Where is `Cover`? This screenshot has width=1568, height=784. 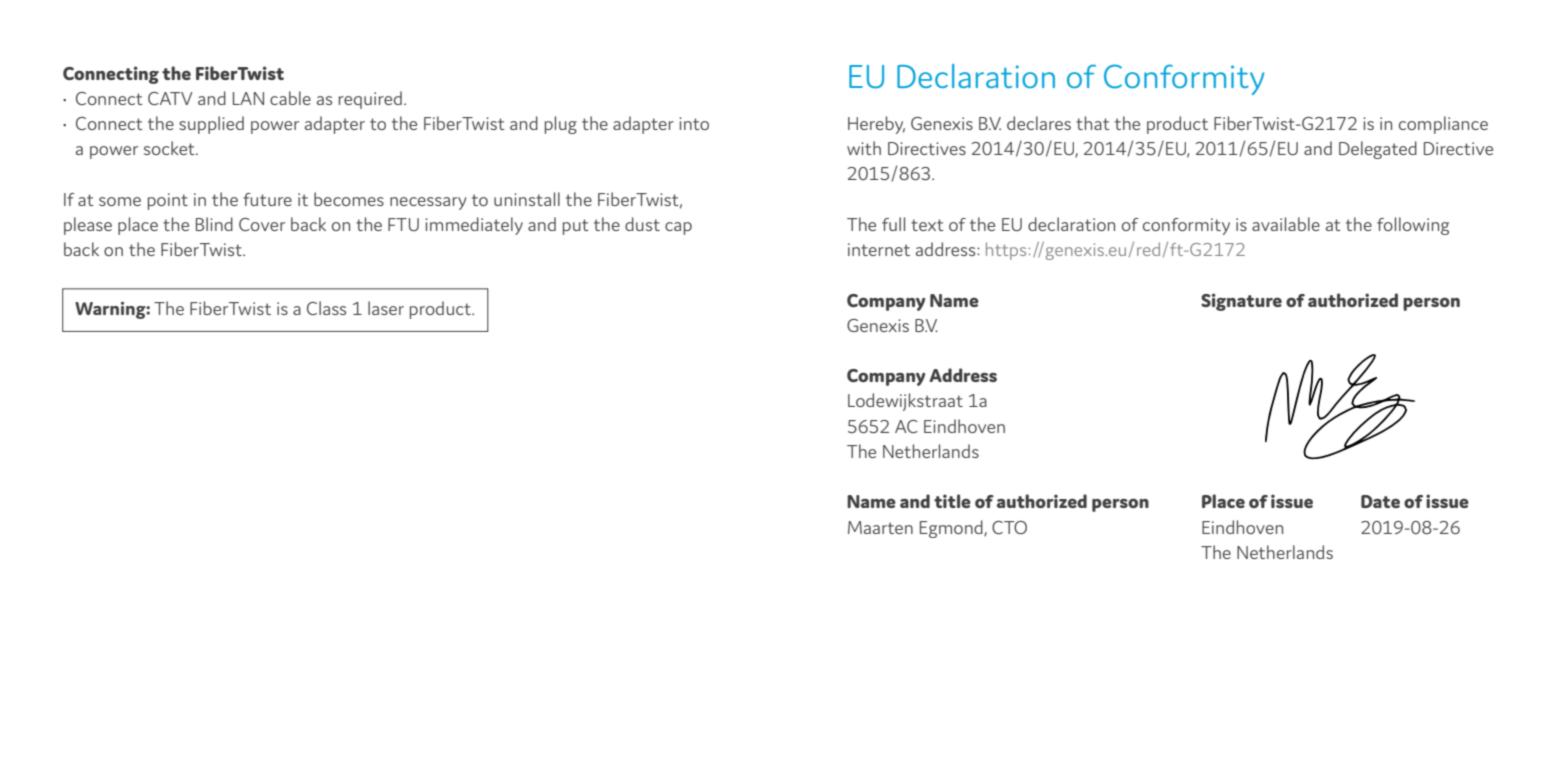
Cover is located at coordinates (262, 224).
